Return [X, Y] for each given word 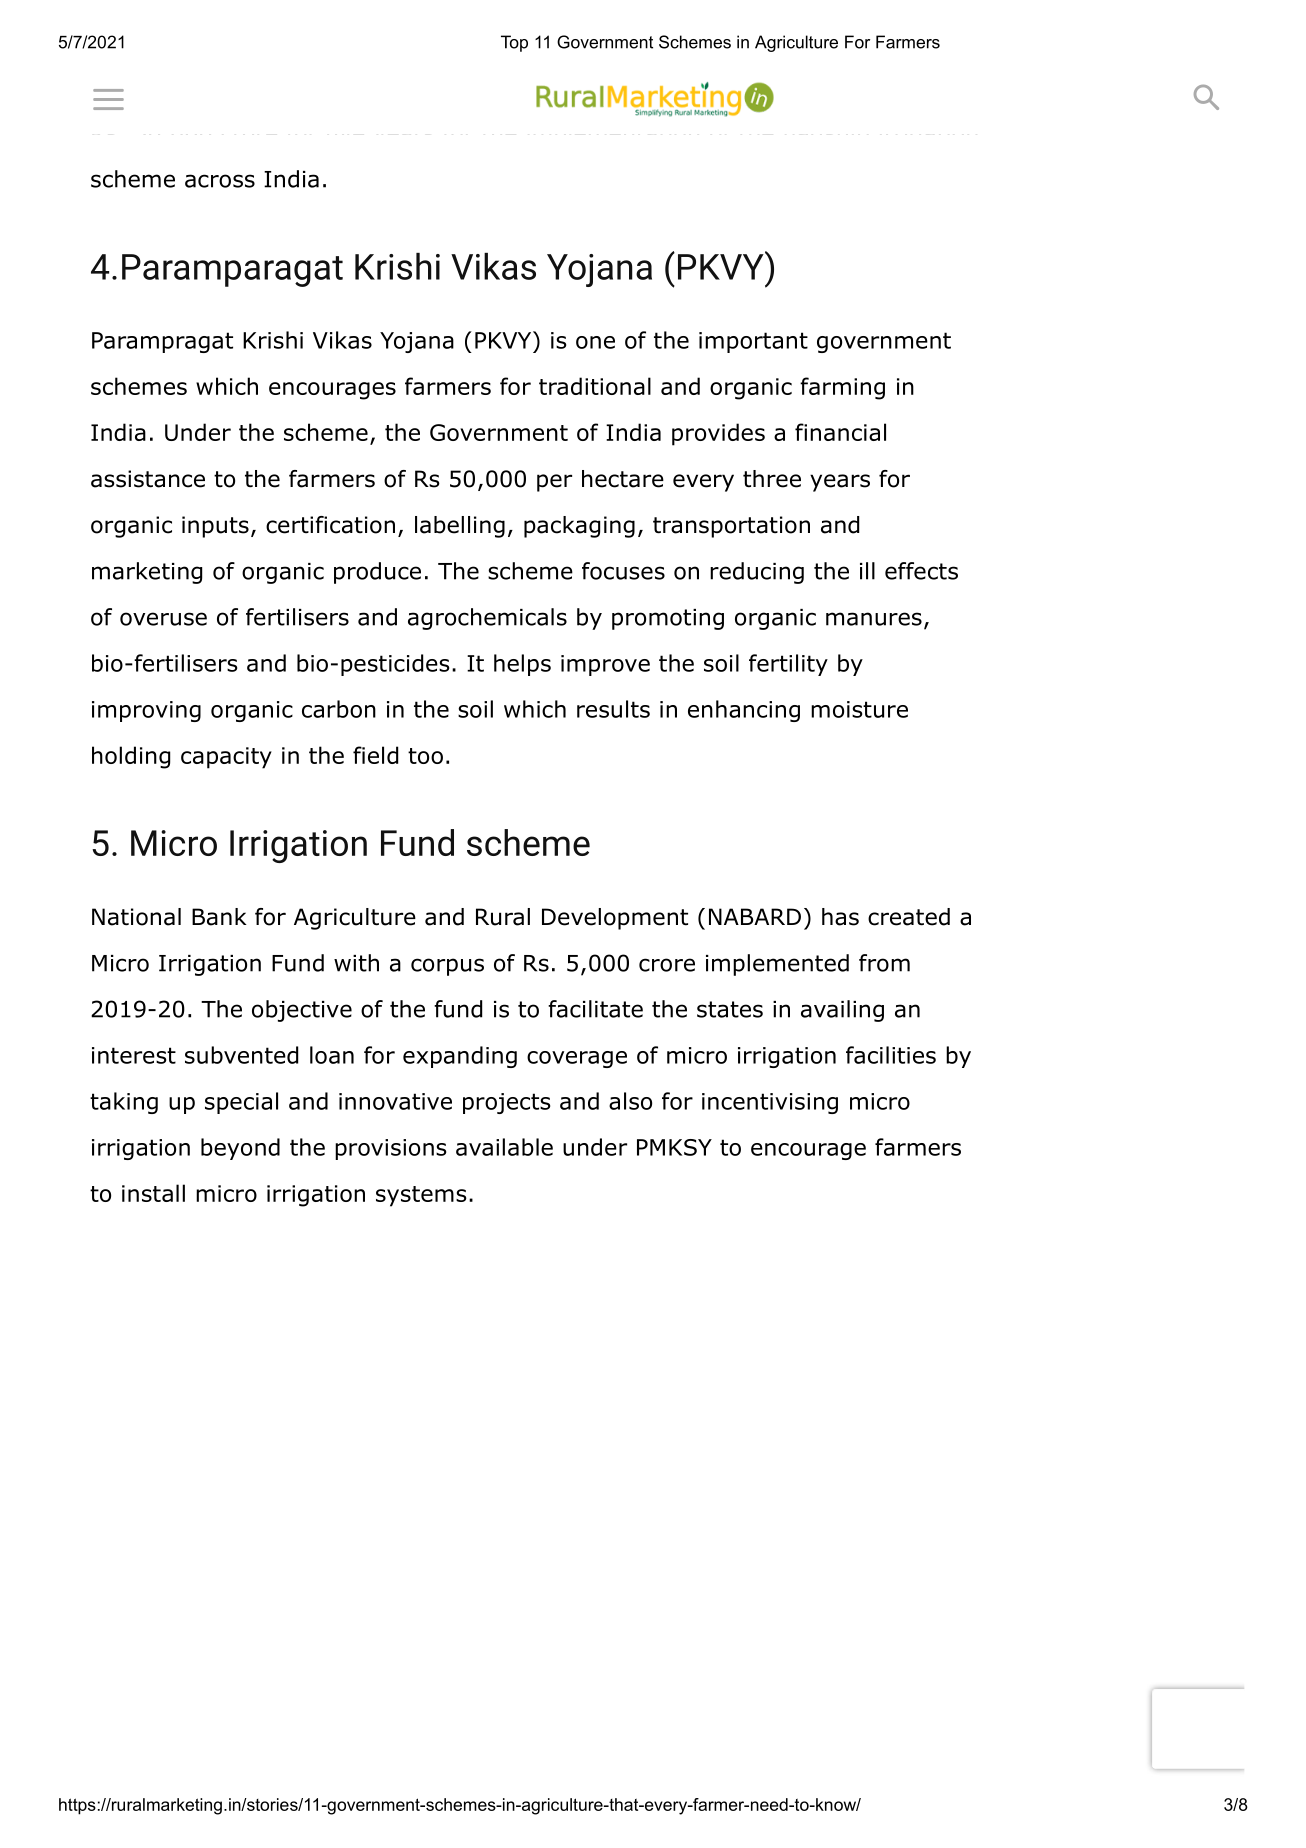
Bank [219, 917]
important [753, 342]
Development [615, 919]
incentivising [770, 1103]
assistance [148, 479]
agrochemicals [487, 619]
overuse [163, 619]
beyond [240, 1149]
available [504, 1147]
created [909, 917]
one [595, 342]
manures [874, 619]
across [220, 181]
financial [840, 432]
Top [514, 43]
